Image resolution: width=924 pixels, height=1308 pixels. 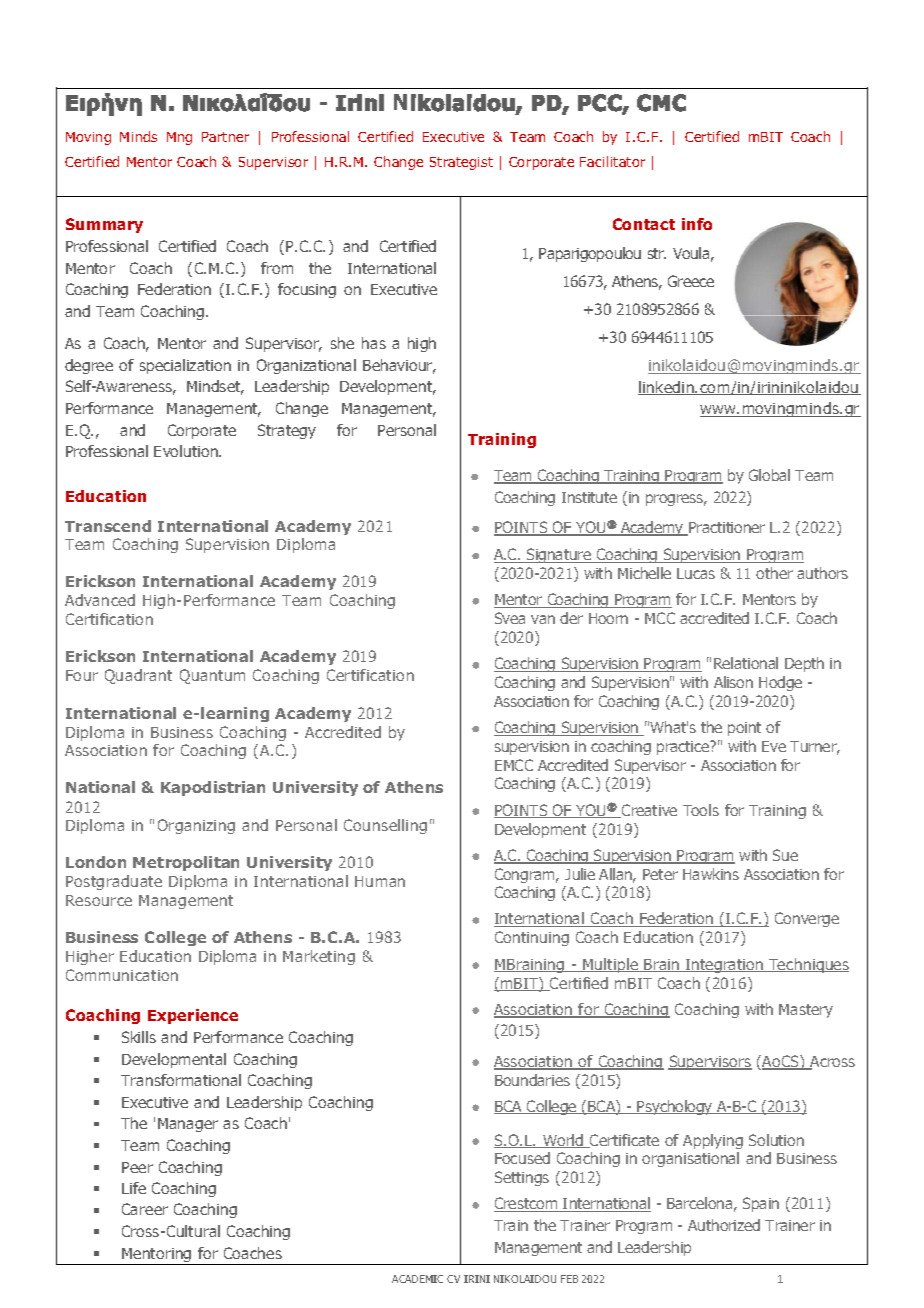 What do you see at coordinates (138, 676) in the image?
I see `Quadrant` at bounding box center [138, 676].
